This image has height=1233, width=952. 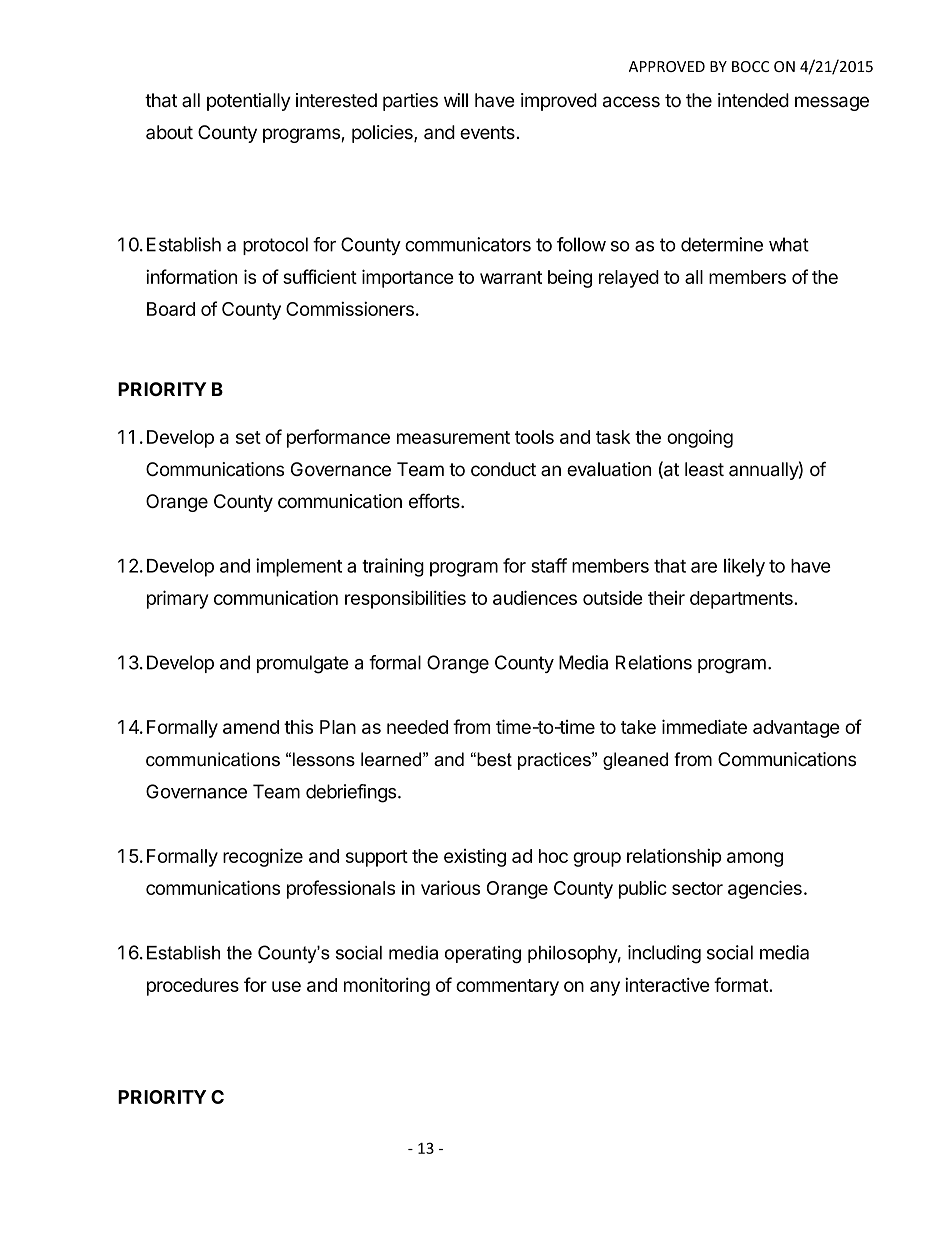 I want to click on operating, so click(x=483, y=954).
